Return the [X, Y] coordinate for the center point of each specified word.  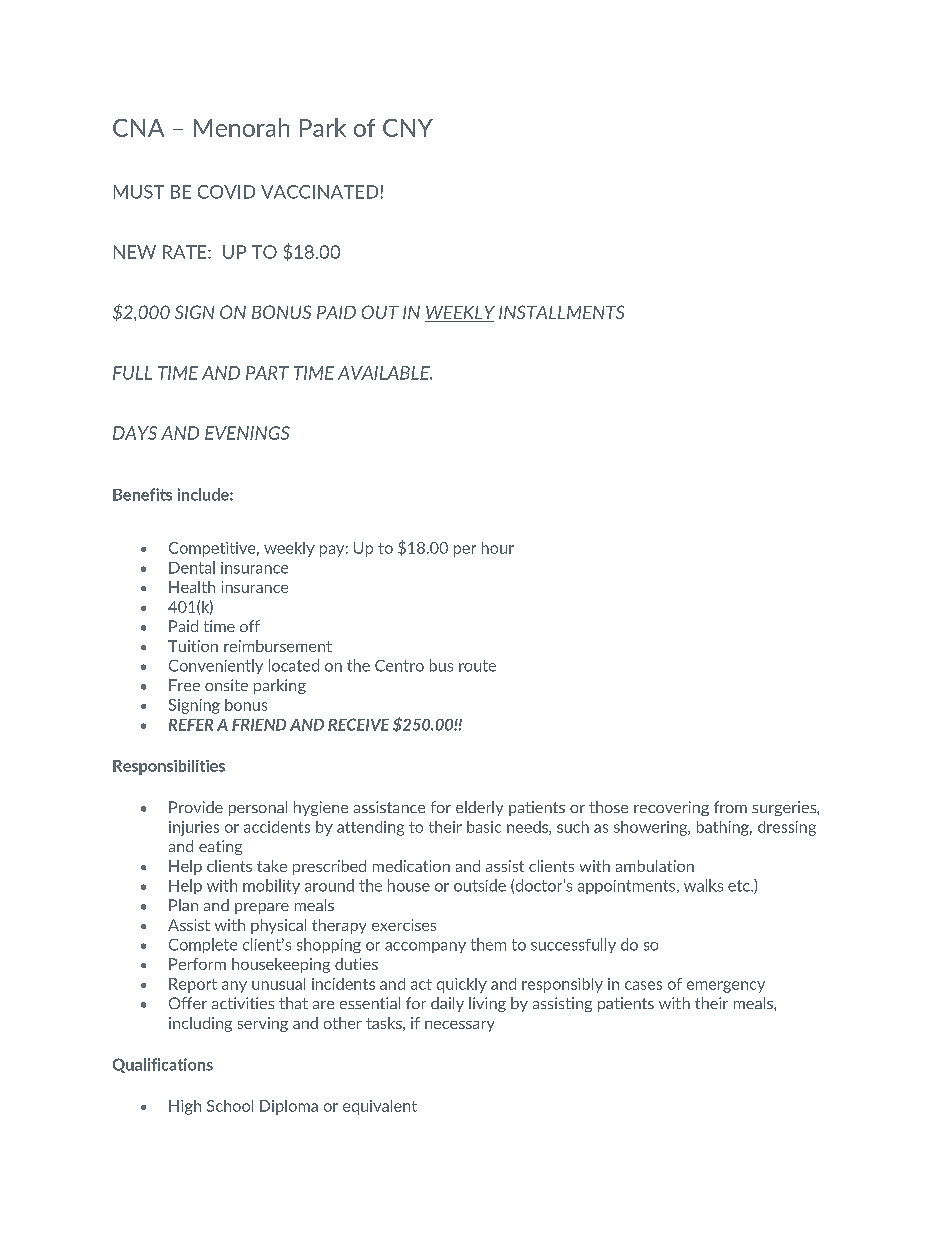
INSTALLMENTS [561, 312]
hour [498, 548]
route [477, 666]
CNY [408, 128]
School [230, 1106]
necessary [459, 1026]
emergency [726, 987]
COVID [226, 192]
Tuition [193, 646]
